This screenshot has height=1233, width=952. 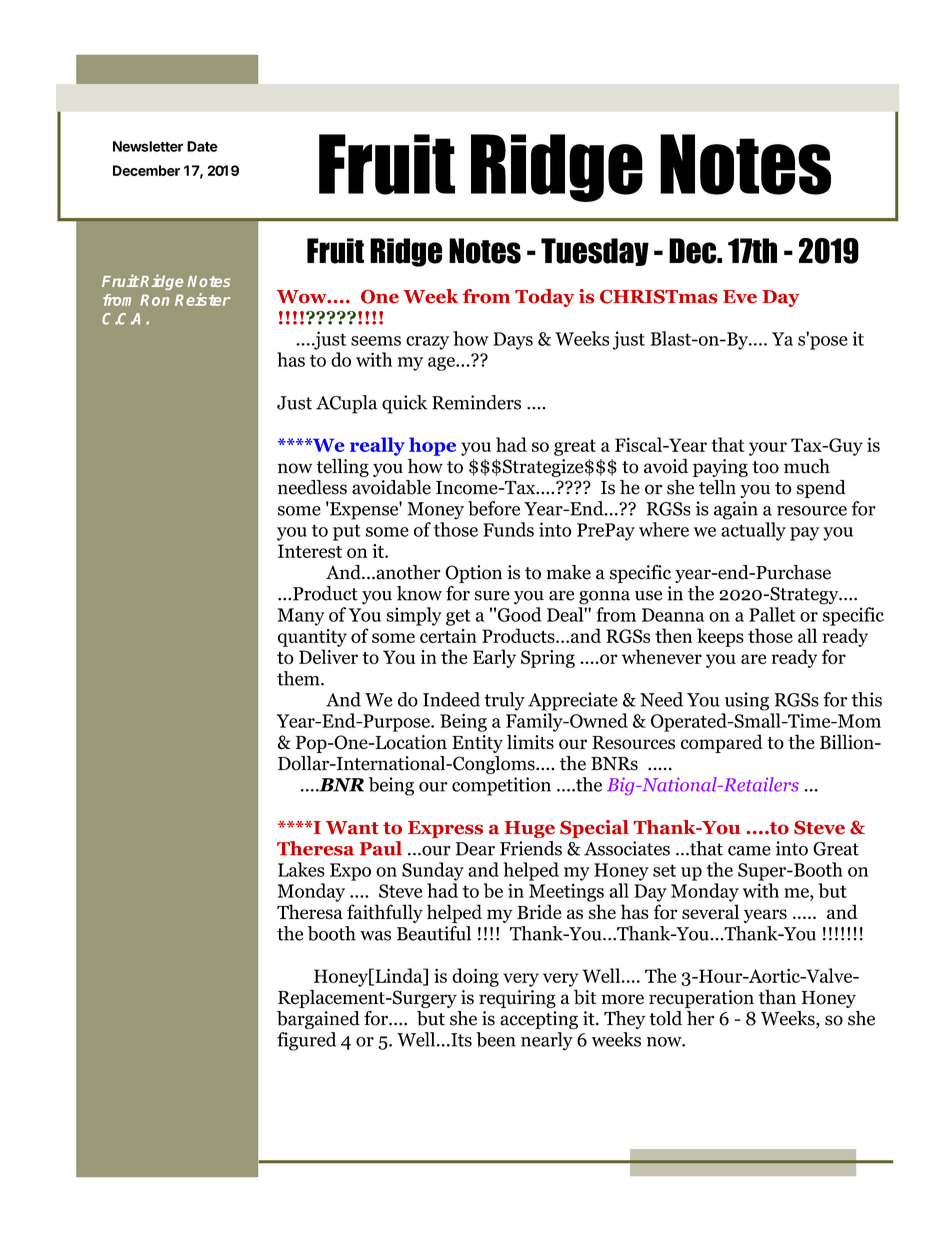 I want to click on limits, so click(x=530, y=741).
